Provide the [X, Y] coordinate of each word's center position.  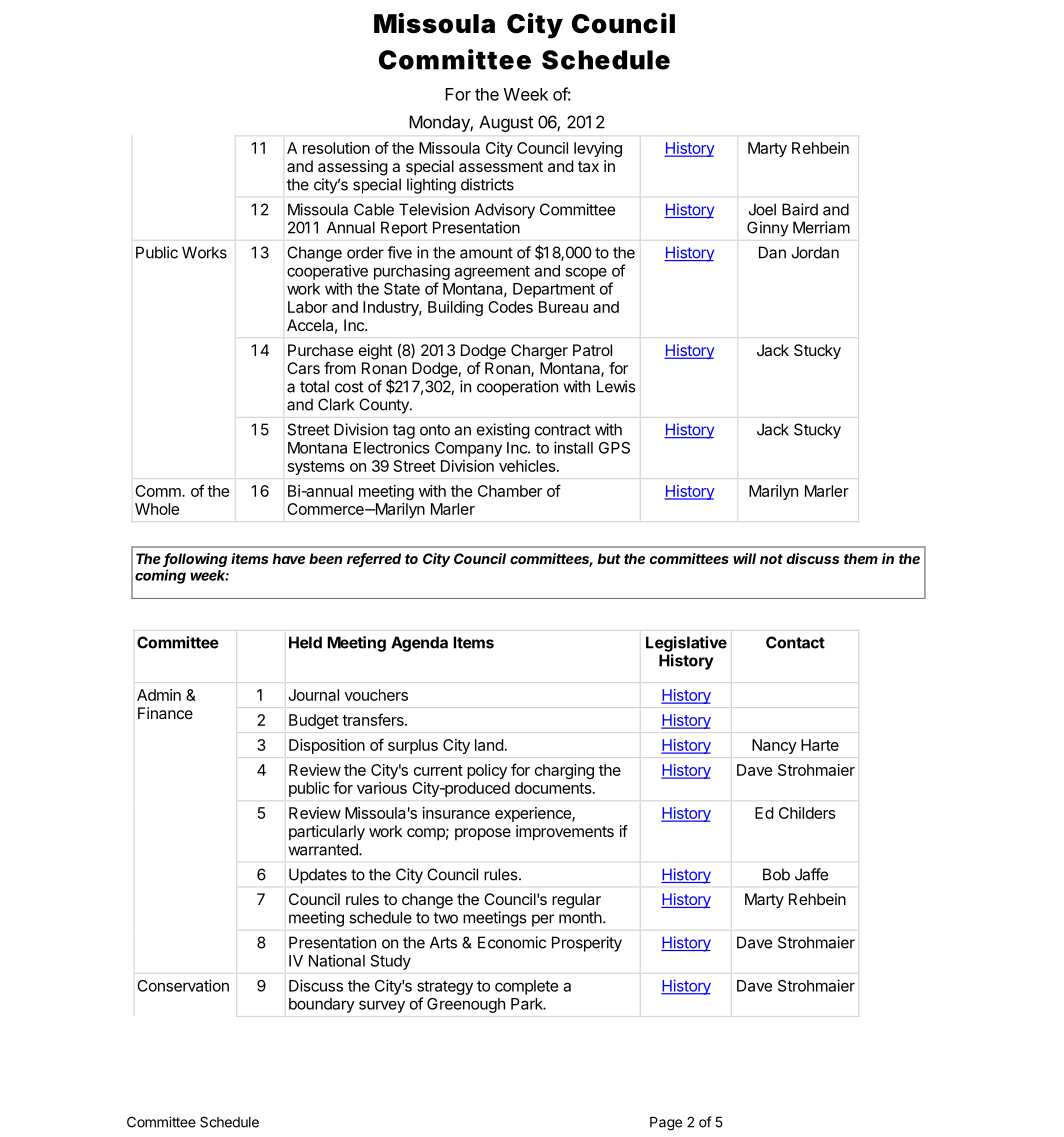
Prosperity [587, 944]
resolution [336, 148]
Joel [762, 209]
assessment [501, 166]
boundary [322, 1005]
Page [666, 1124]
